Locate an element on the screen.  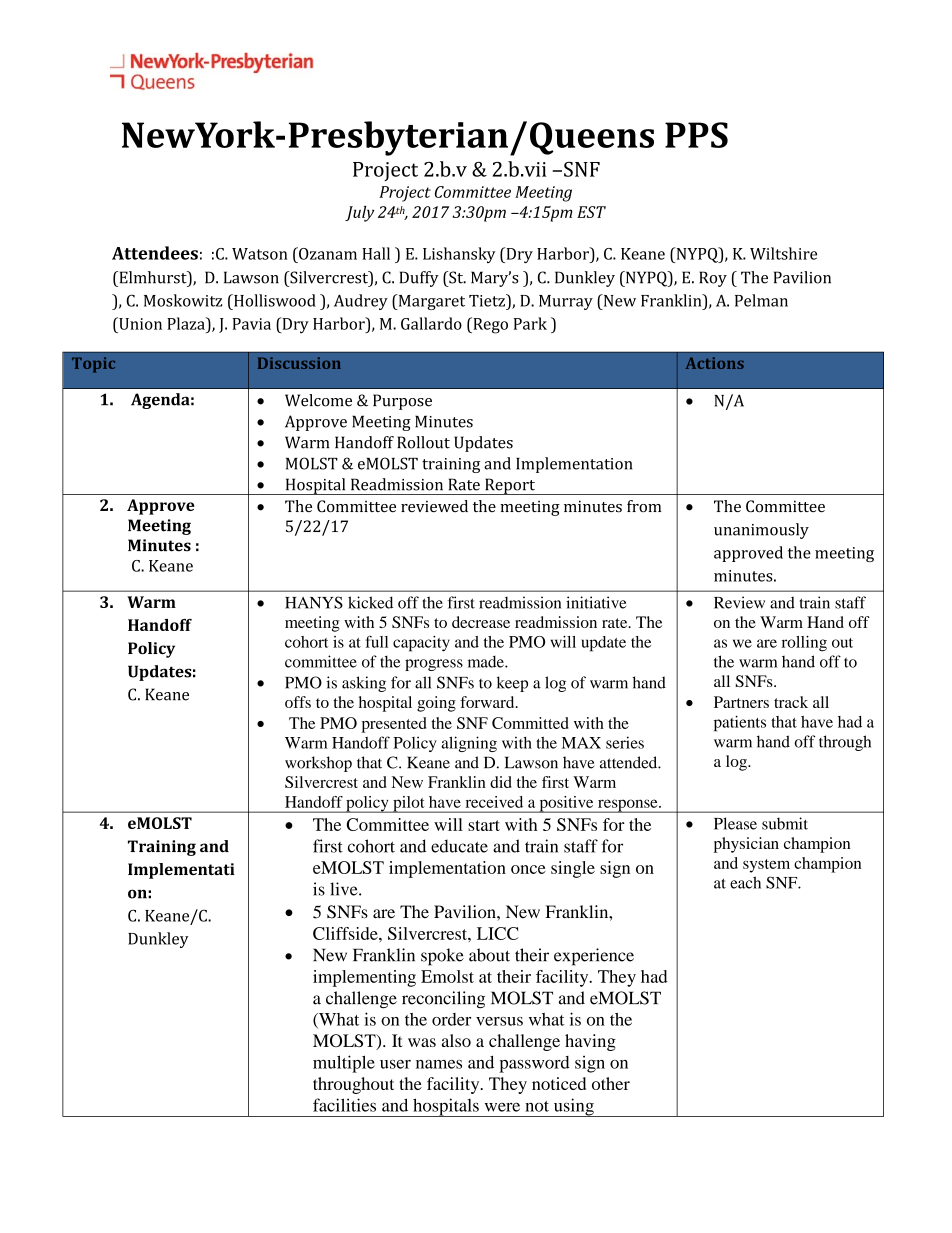
decrease is located at coordinates (481, 622).
